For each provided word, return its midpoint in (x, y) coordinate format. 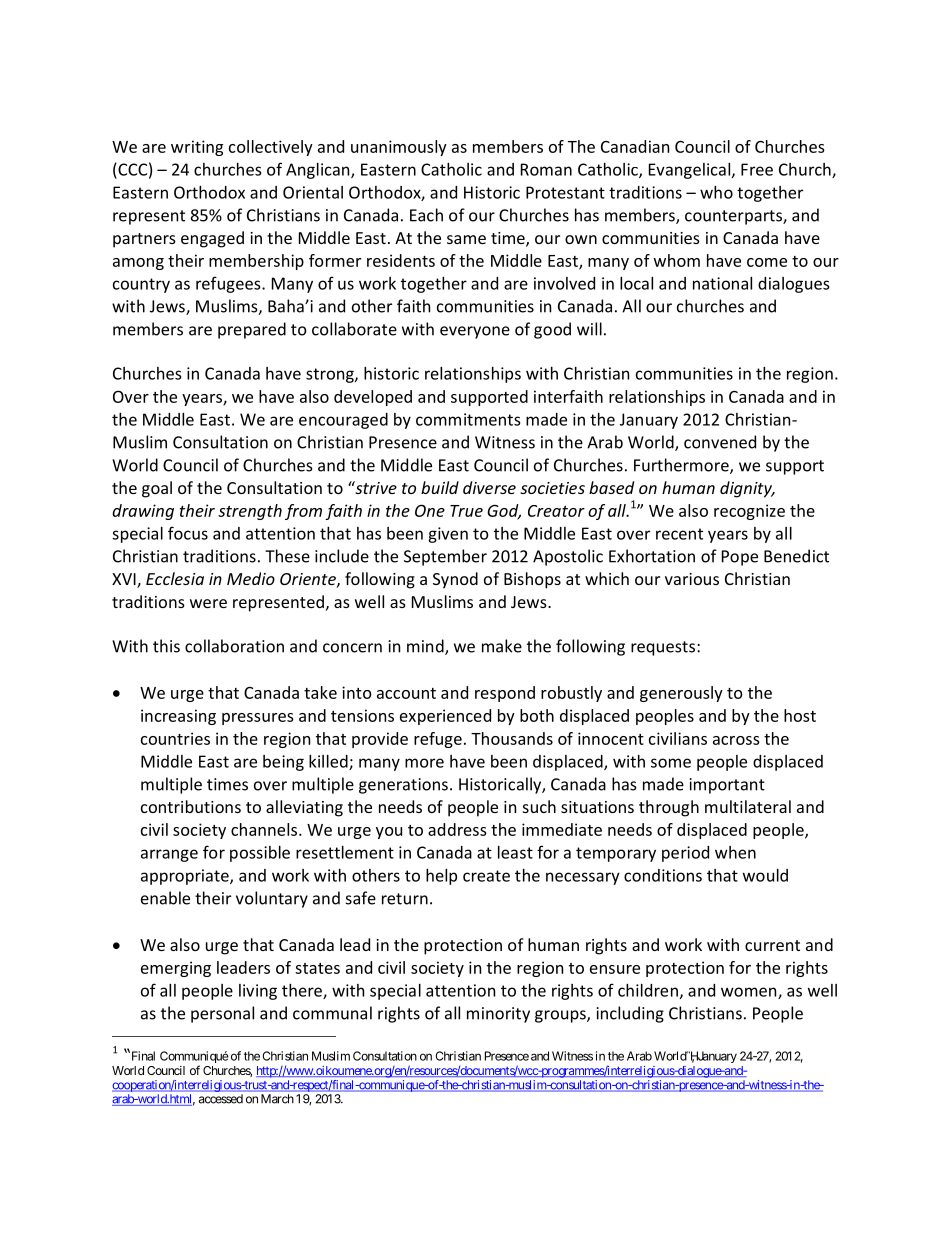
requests (663, 648)
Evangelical (691, 171)
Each (426, 215)
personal (222, 1014)
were (208, 603)
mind (426, 647)
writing (197, 148)
